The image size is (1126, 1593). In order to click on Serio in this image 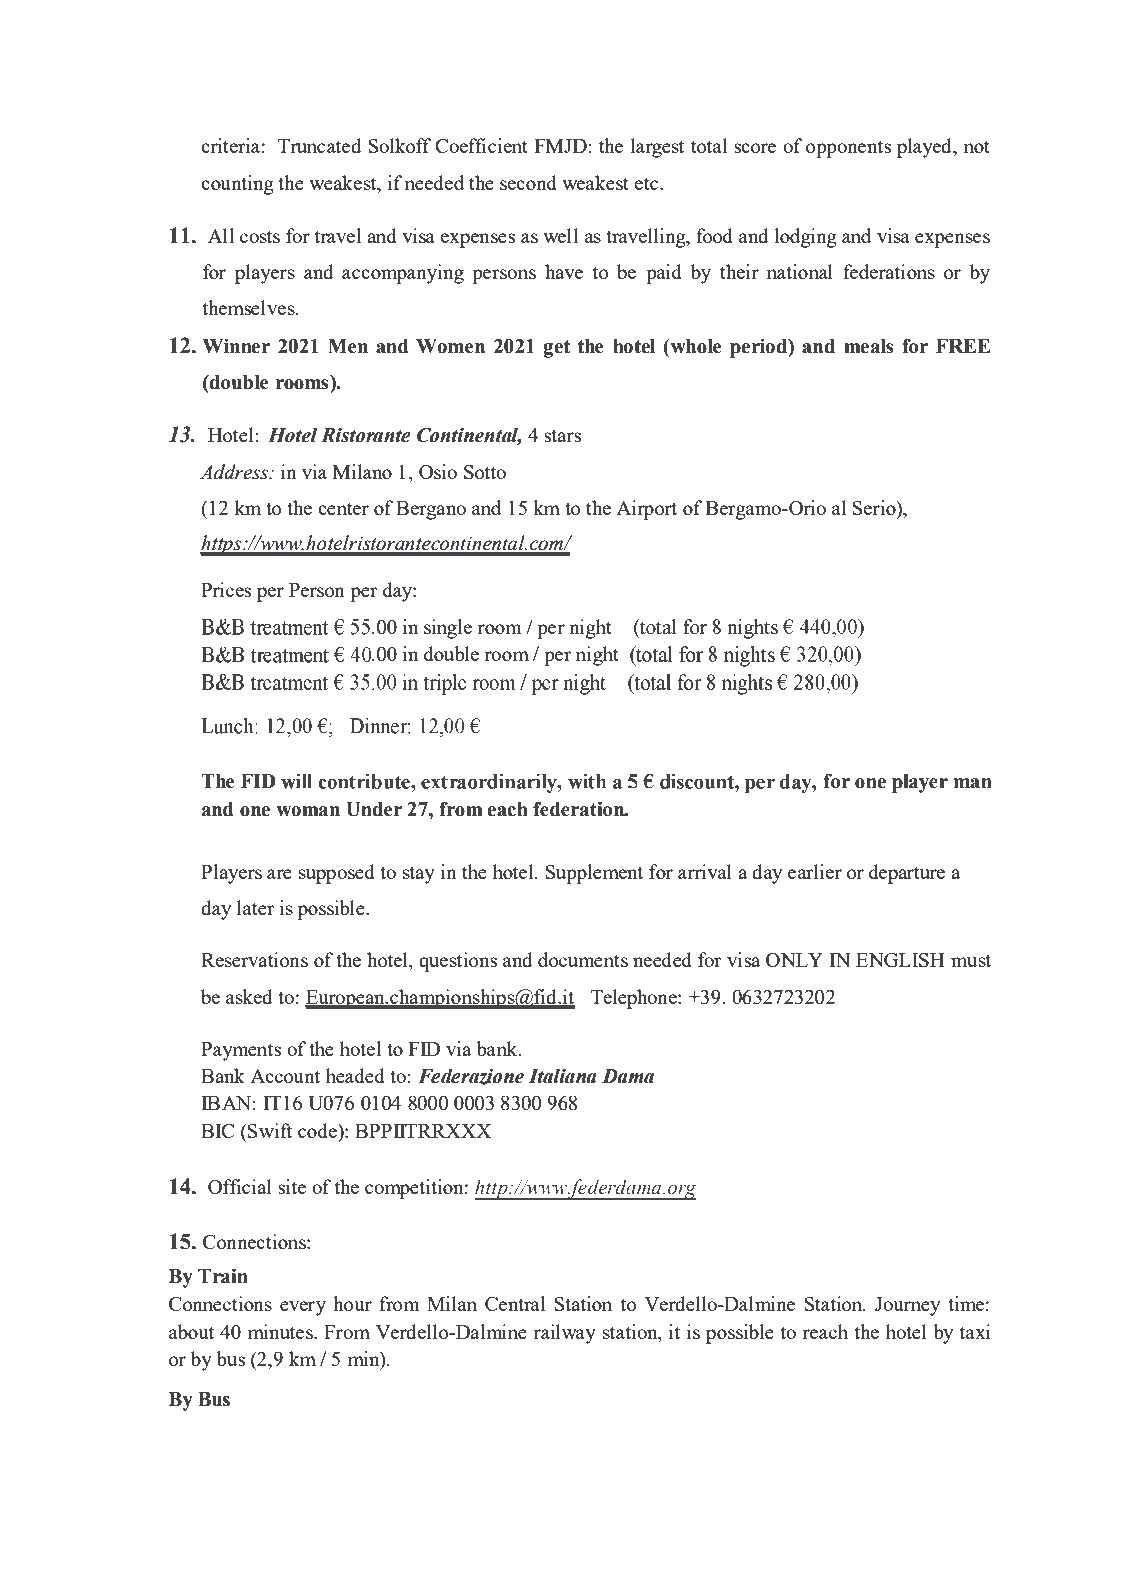, I will do `click(875, 507)`.
